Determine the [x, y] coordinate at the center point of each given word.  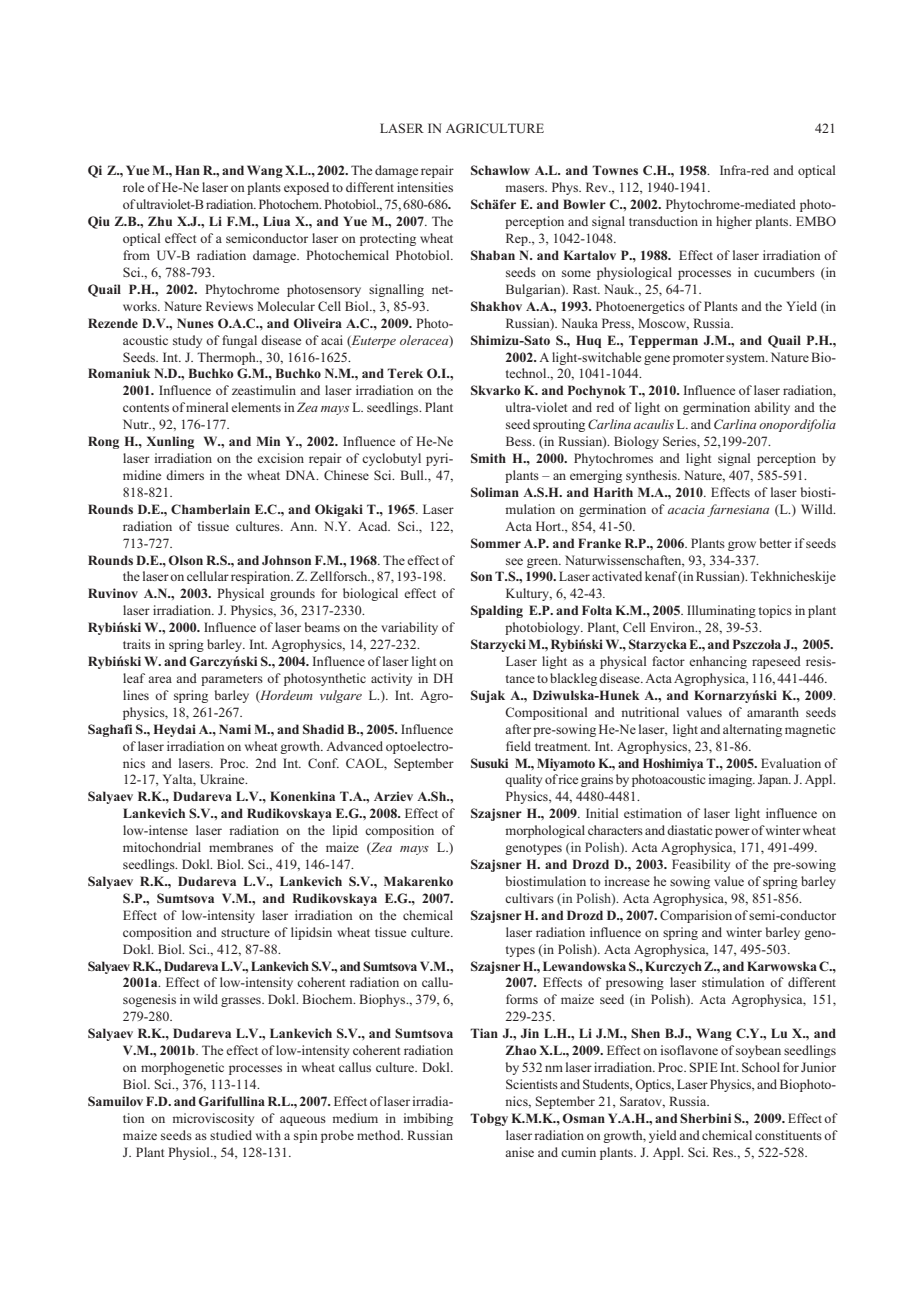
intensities [425, 187]
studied [231, 1135]
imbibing [428, 1119]
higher [734, 222]
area [160, 679]
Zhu [160, 221]
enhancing [718, 662]
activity [391, 679]
